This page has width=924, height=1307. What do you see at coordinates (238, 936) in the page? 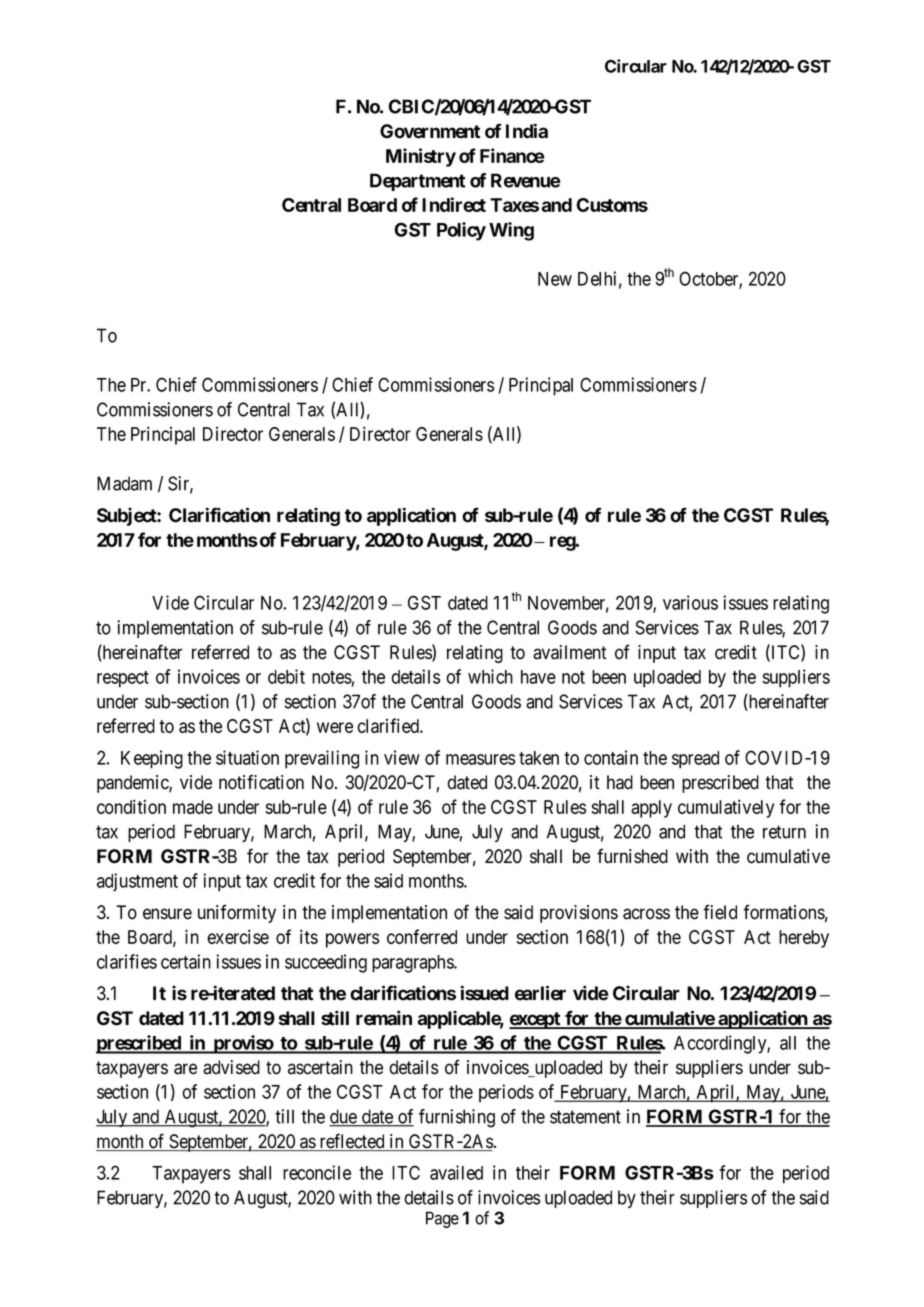
I see `exercise` at bounding box center [238, 936].
